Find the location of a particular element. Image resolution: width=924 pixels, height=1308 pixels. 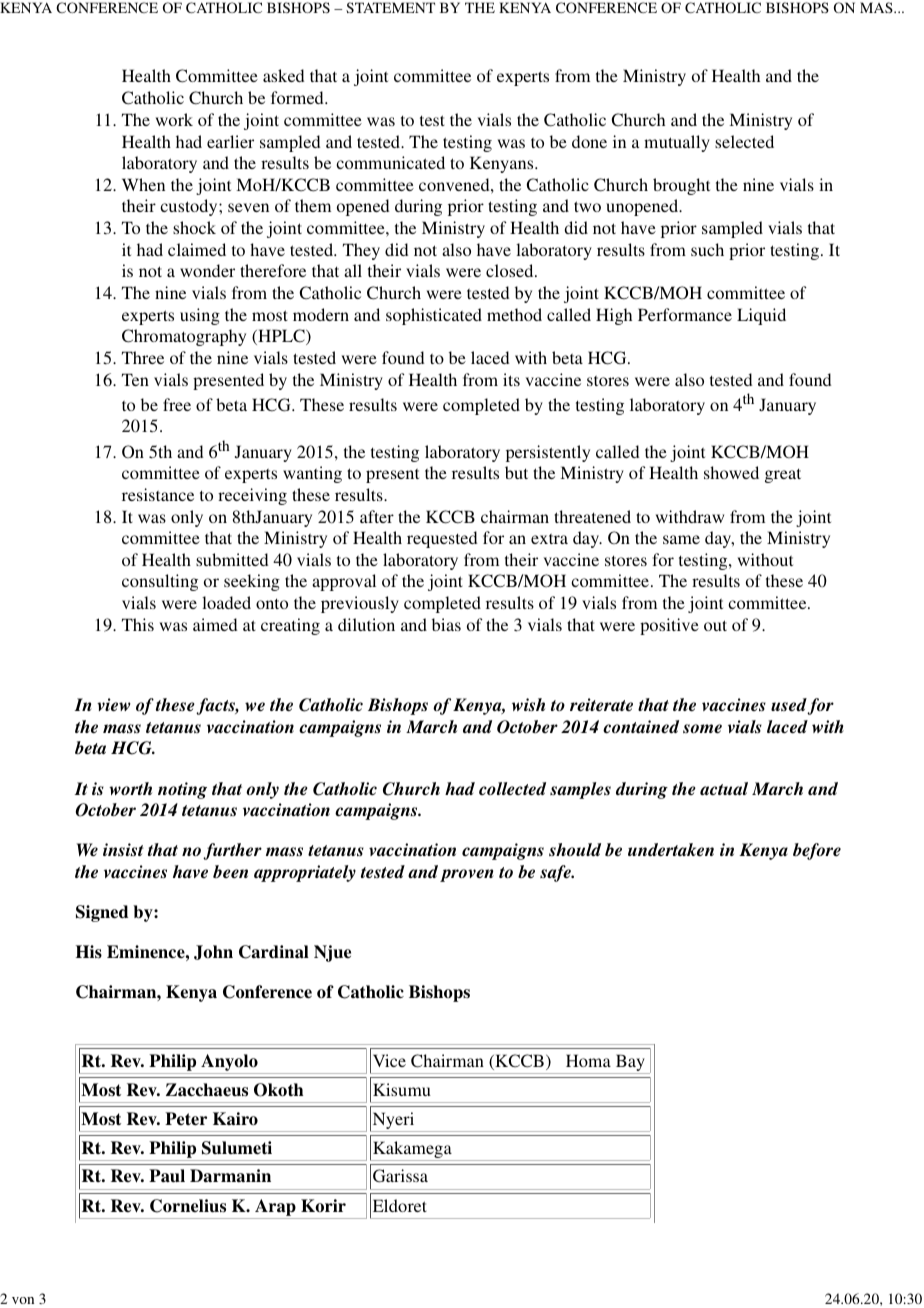

positive is located at coordinates (669, 626).
